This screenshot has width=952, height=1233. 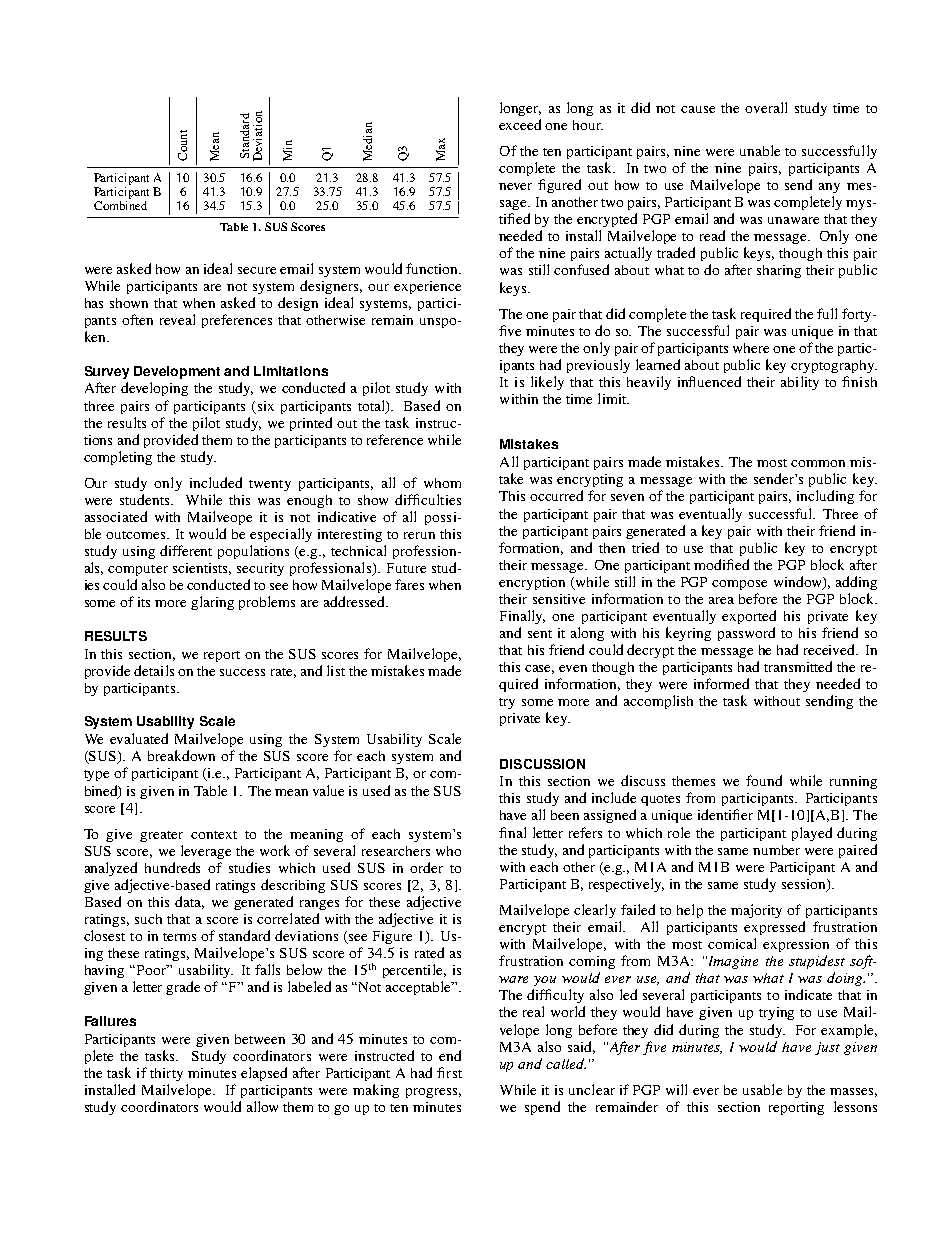 What do you see at coordinates (212, 603) in the screenshot?
I see `glaring` at bounding box center [212, 603].
